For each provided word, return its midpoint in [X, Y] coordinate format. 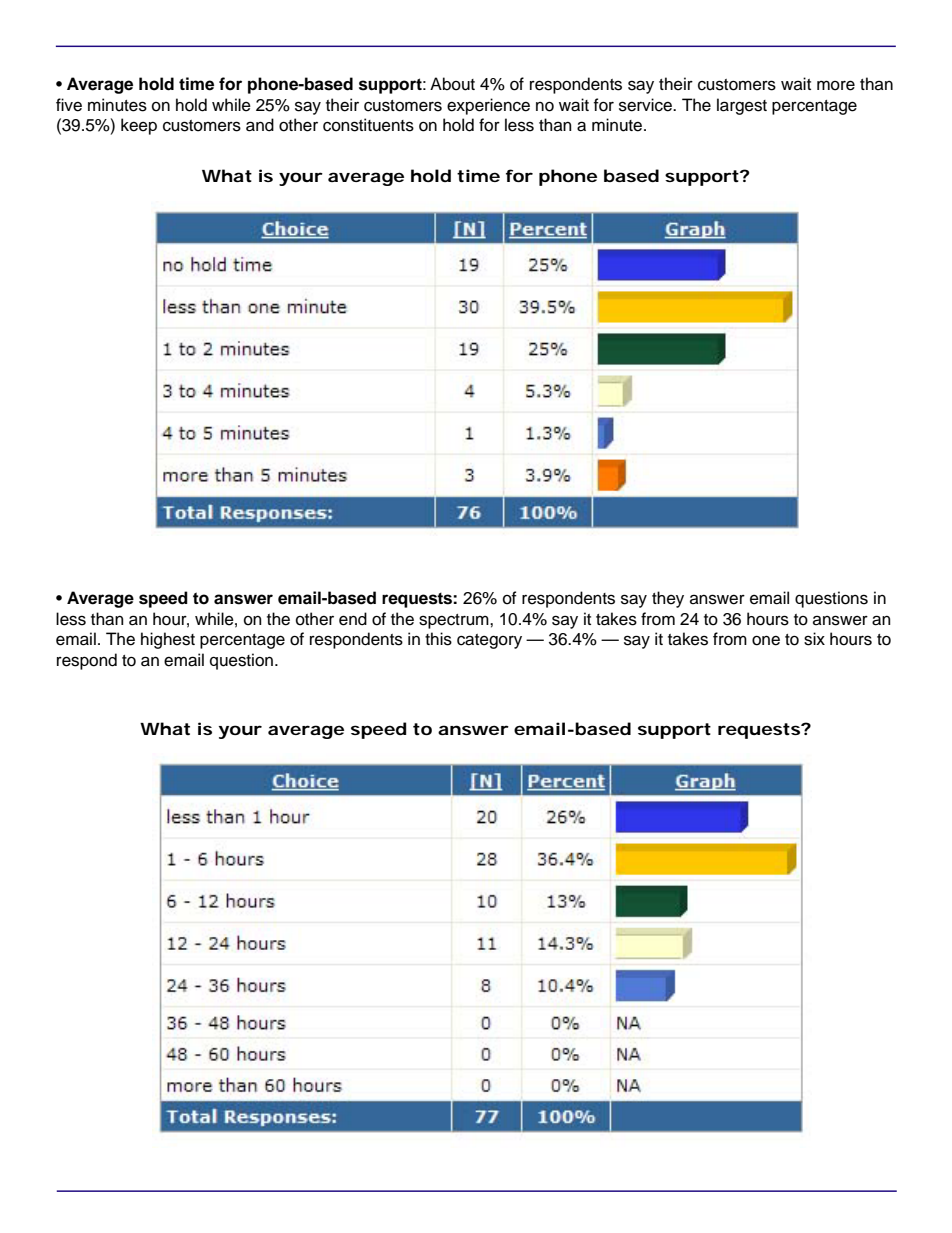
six [814, 639]
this [438, 639]
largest [742, 106]
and [260, 125]
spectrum [455, 621]
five [69, 105]
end [353, 619]
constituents [368, 125]
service [646, 105]
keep [139, 126]
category [489, 641]
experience [488, 106]
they [668, 599]
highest [168, 640]
